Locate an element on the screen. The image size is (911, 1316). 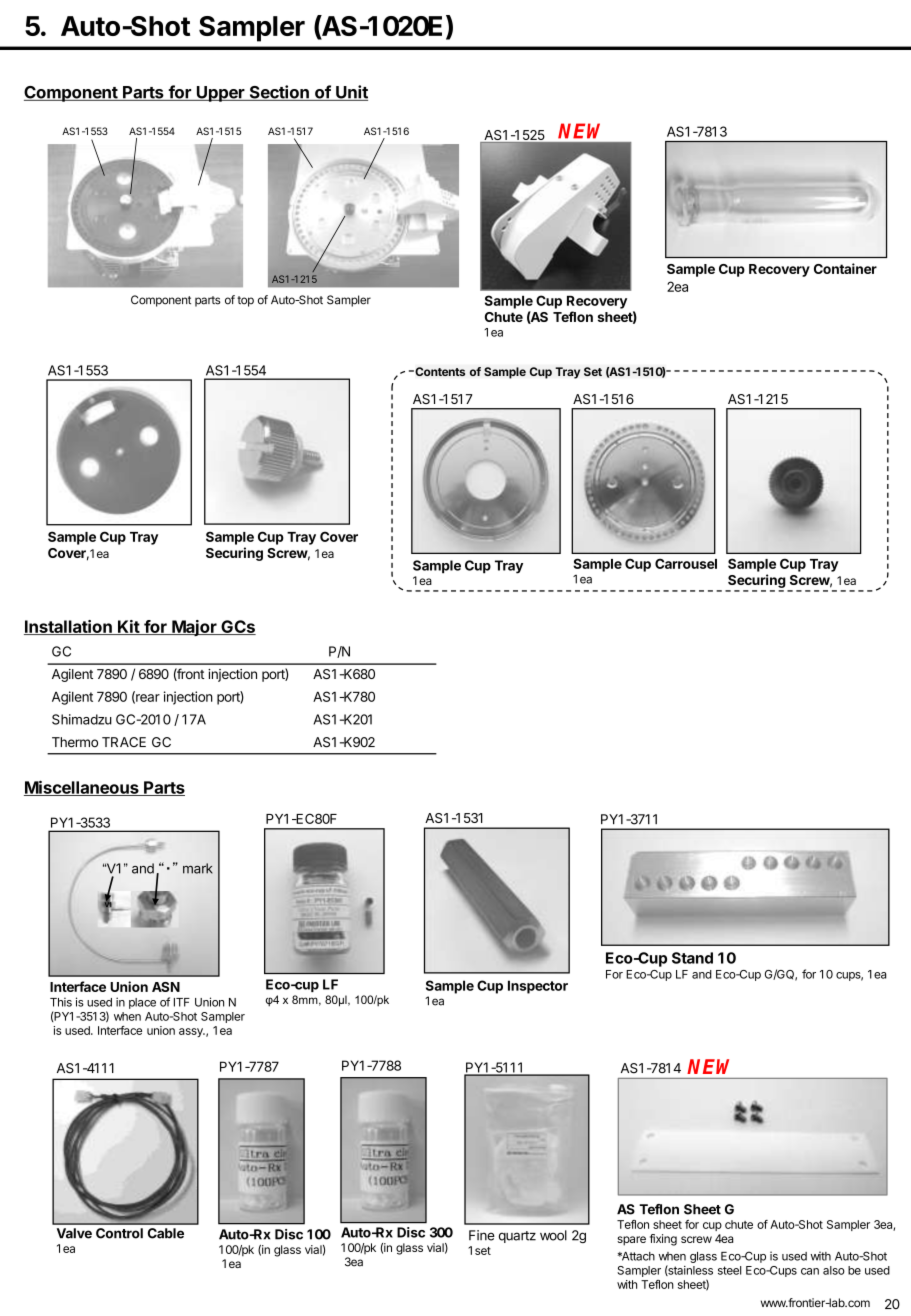
Stand is located at coordinates (692, 958).
